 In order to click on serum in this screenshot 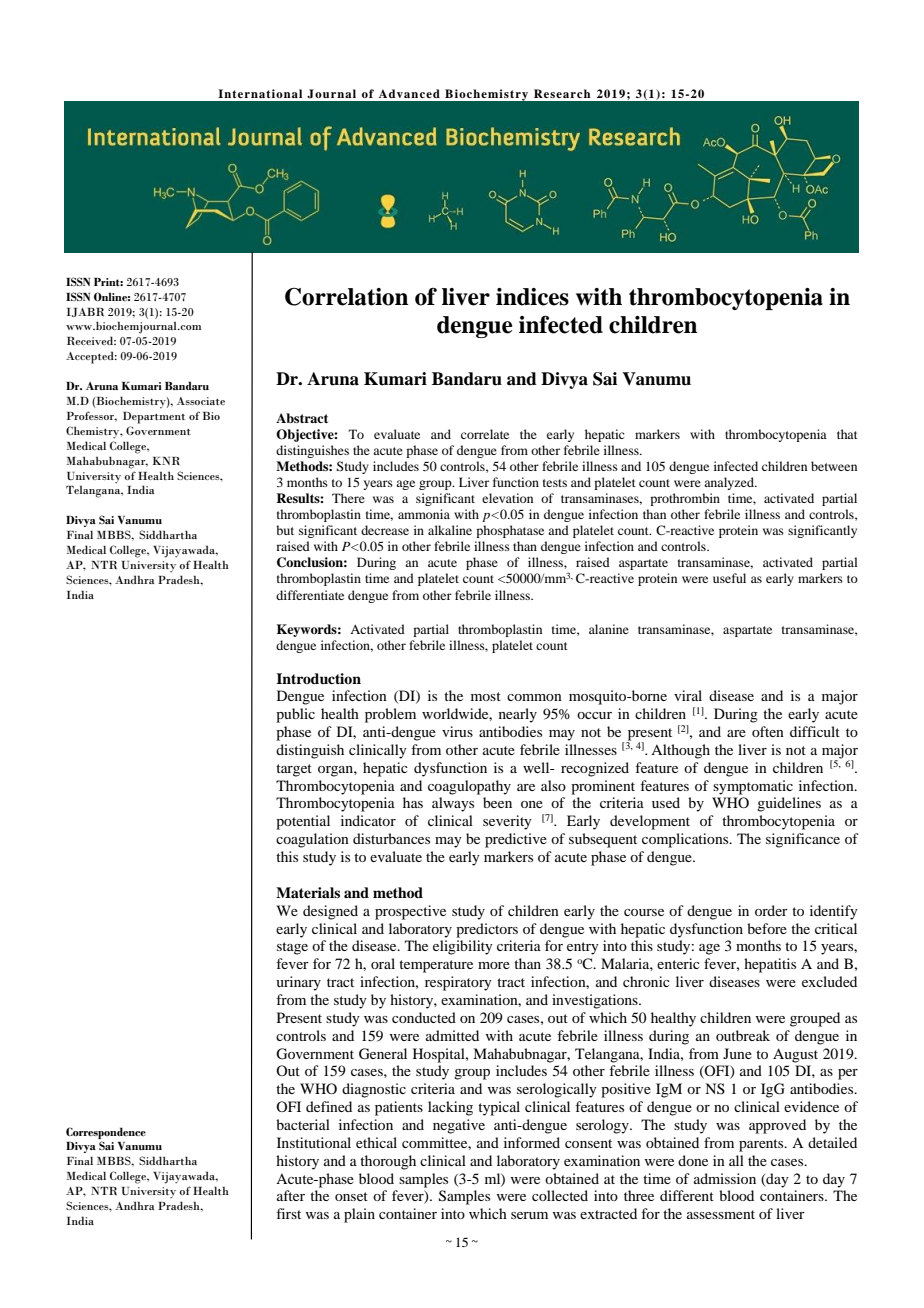, I will do `click(529, 1215)`.
